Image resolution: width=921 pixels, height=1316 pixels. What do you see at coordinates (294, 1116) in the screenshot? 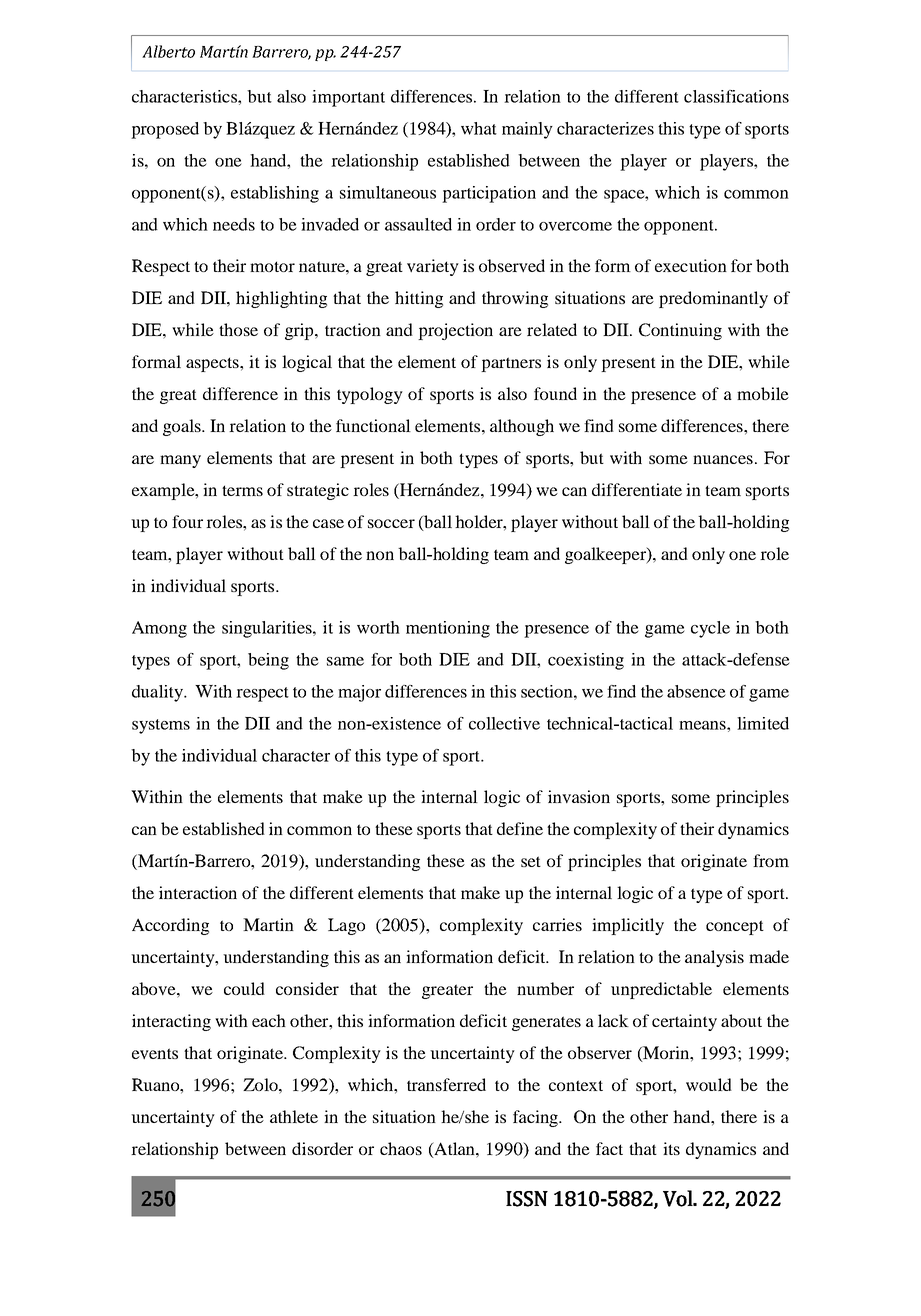
I see `athlete` at bounding box center [294, 1116].
